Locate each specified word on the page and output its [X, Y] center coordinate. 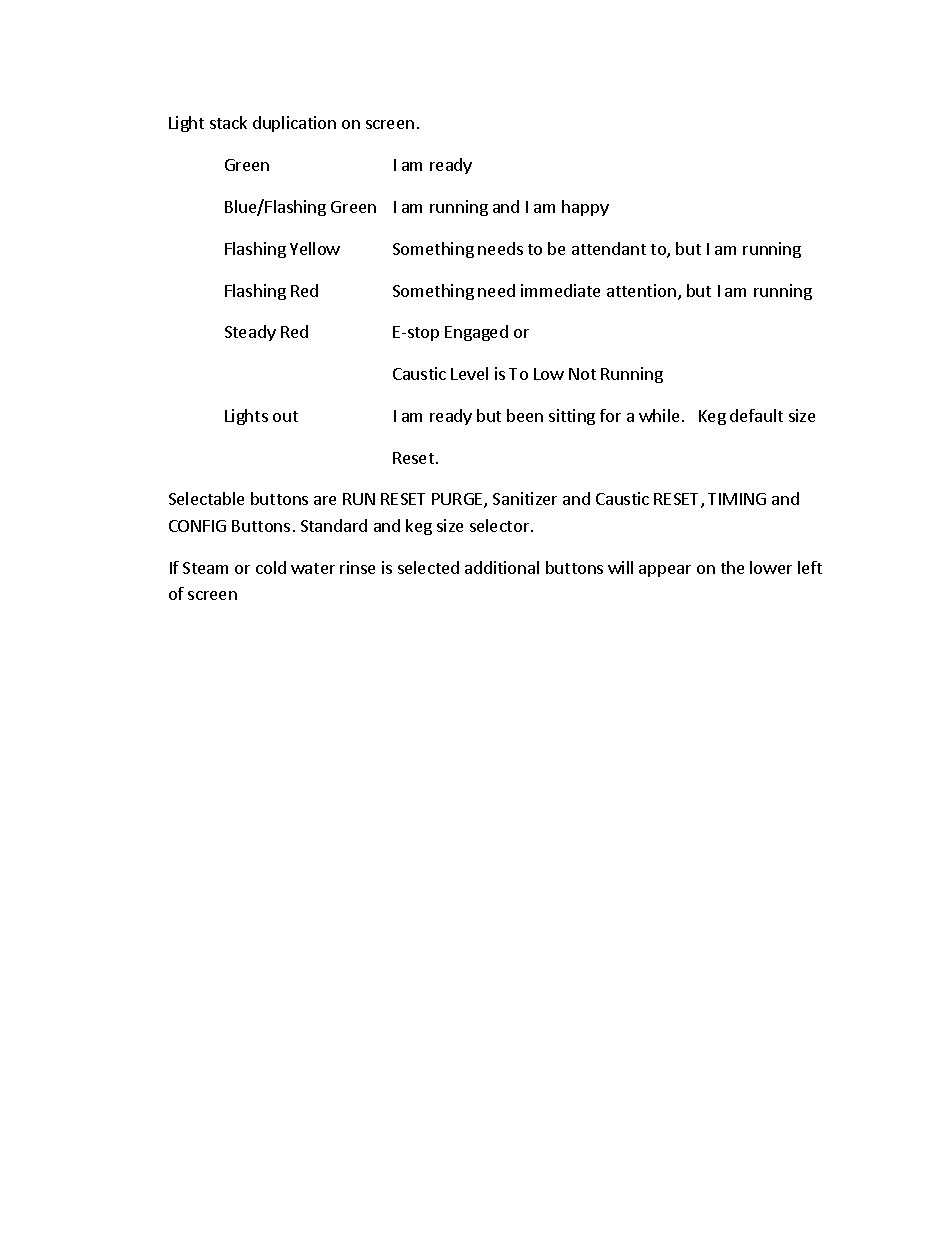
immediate [560, 290]
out [285, 416]
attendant [609, 248]
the [732, 567]
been [525, 415]
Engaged [476, 333]
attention [641, 290]
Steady [250, 333]
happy [585, 208]
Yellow [315, 248]
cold [271, 567]
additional [502, 567]
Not [582, 374]
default [756, 415]
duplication [294, 124]
